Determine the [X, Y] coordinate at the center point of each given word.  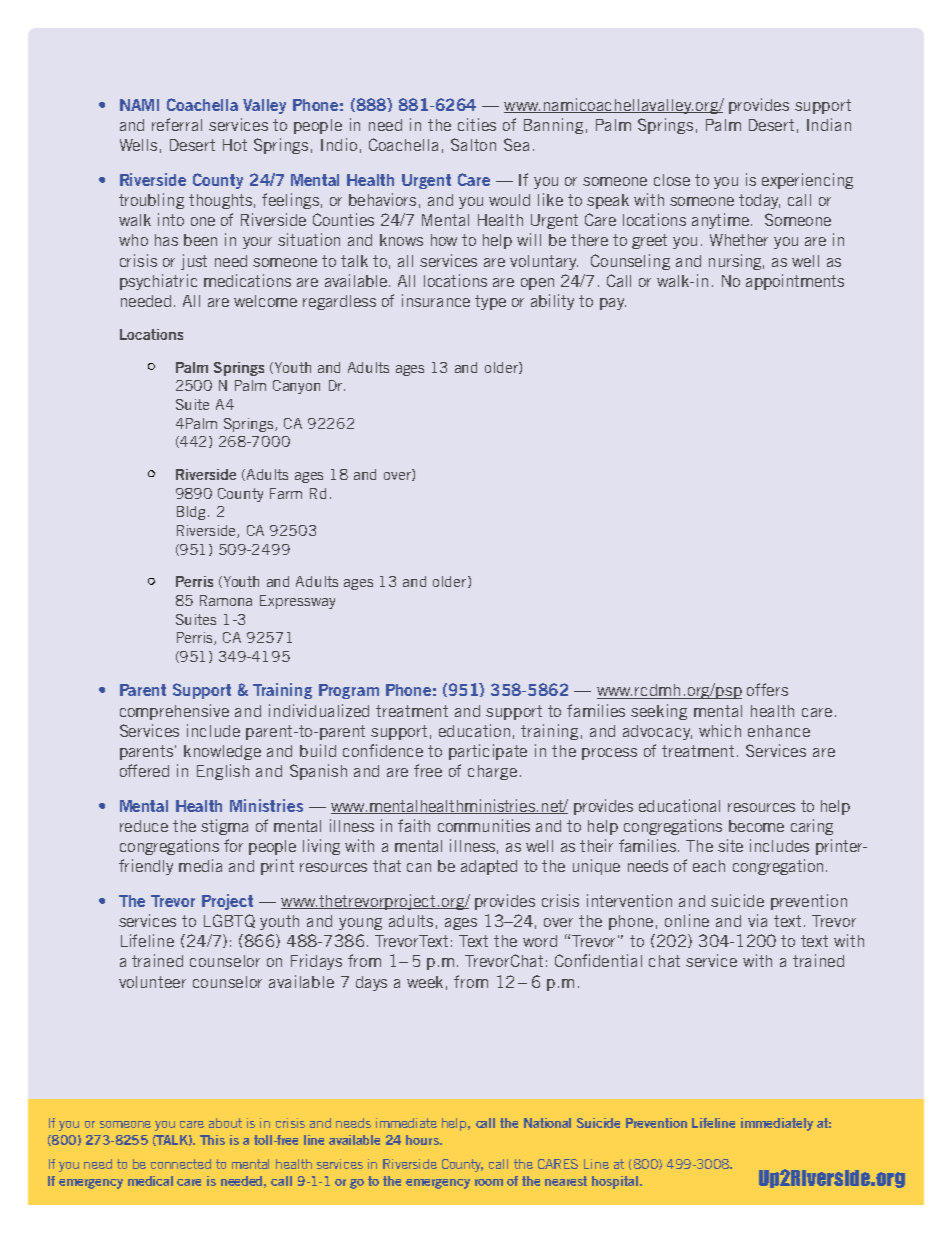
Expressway [297, 602]
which [720, 730]
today [759, 201]
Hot [235, 145]
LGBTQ [229, 921]
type [490, 302]
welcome [265, 301]
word [540, 941]
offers [767, 689]
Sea [516, 144]
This [212, 1140]
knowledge [222, 752]
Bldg [191, 513]
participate [488, 752]
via [757, 920]
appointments [795, 282]
